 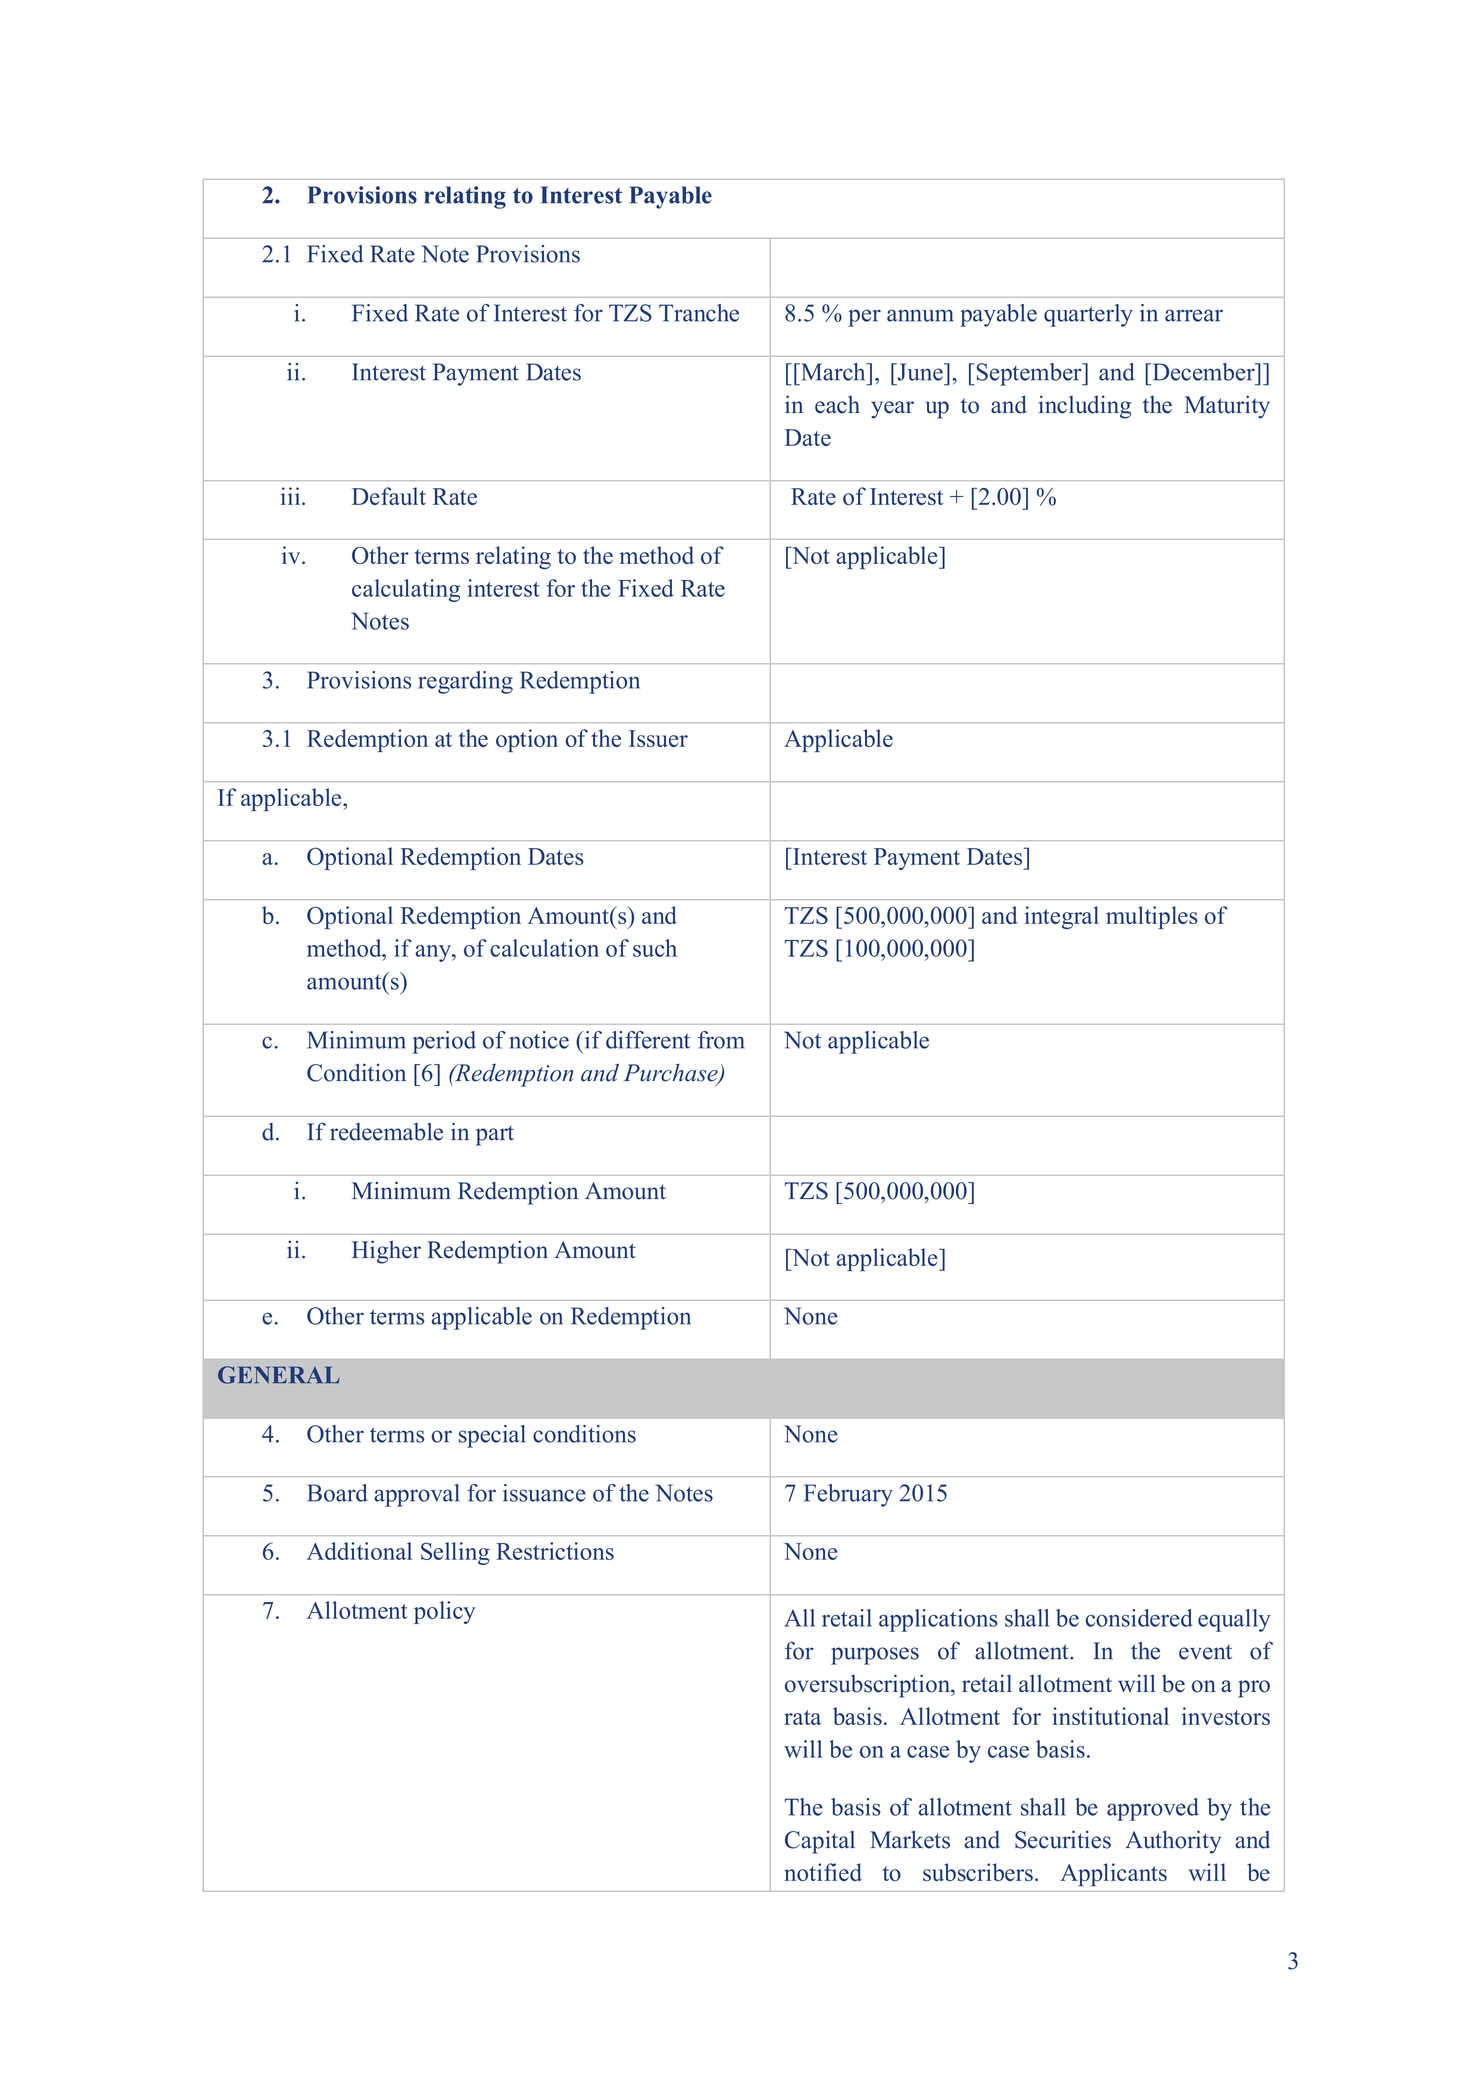 I want to click on considered, so click(x=1139, y=1618).
